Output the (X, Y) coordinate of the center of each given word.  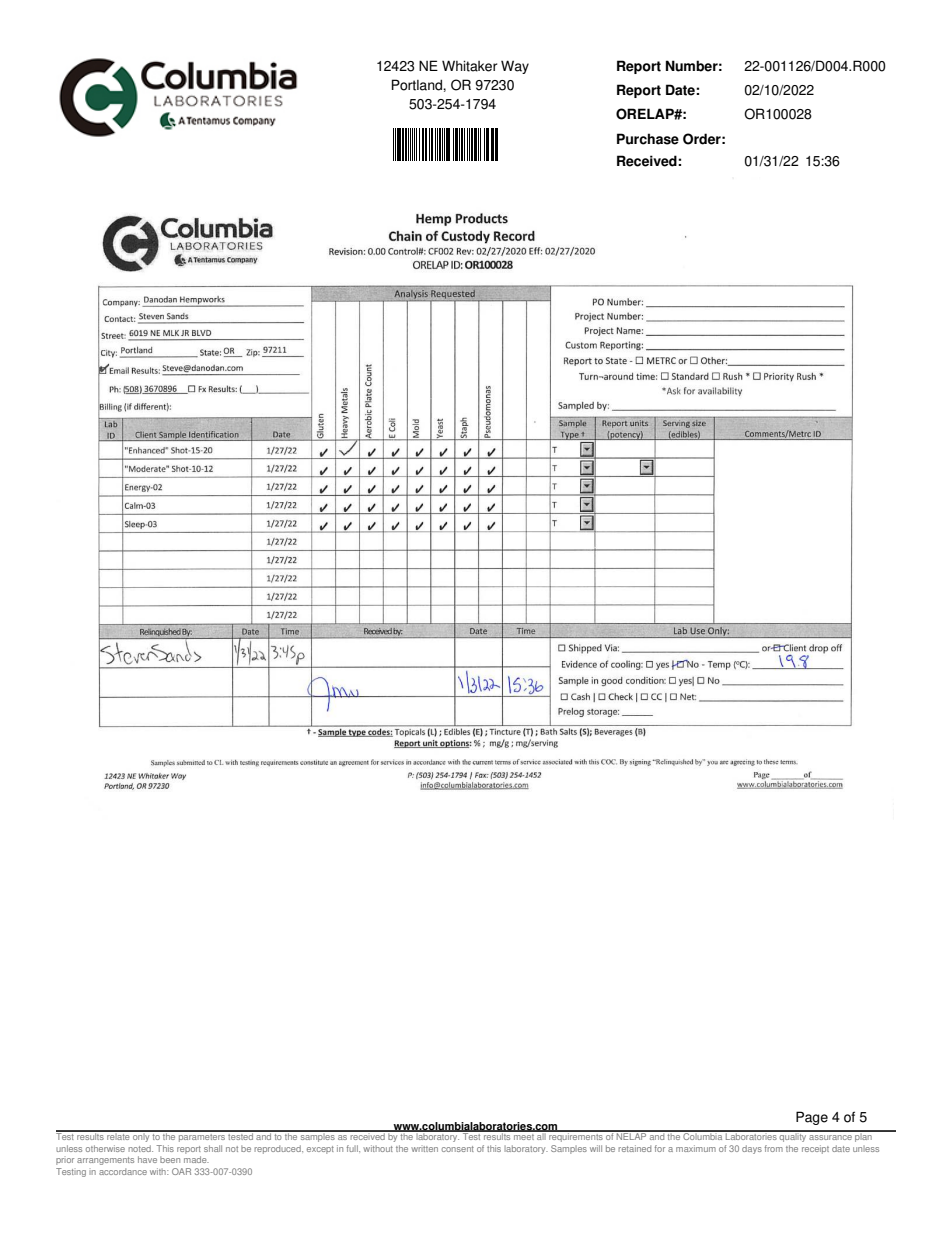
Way (515, 67)
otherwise (105, 1148)
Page (812, 1118)
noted (140, 1148)
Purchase (648, 139)
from (774, 1148)
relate (118, 1135)
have (147, 1159)
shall (213, 1148)
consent (458, 1149)
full (353, 1148)
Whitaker (469, 66)
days (752, 1149)
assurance (830, 1137)
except (320, 1150)
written (424, 1149)
